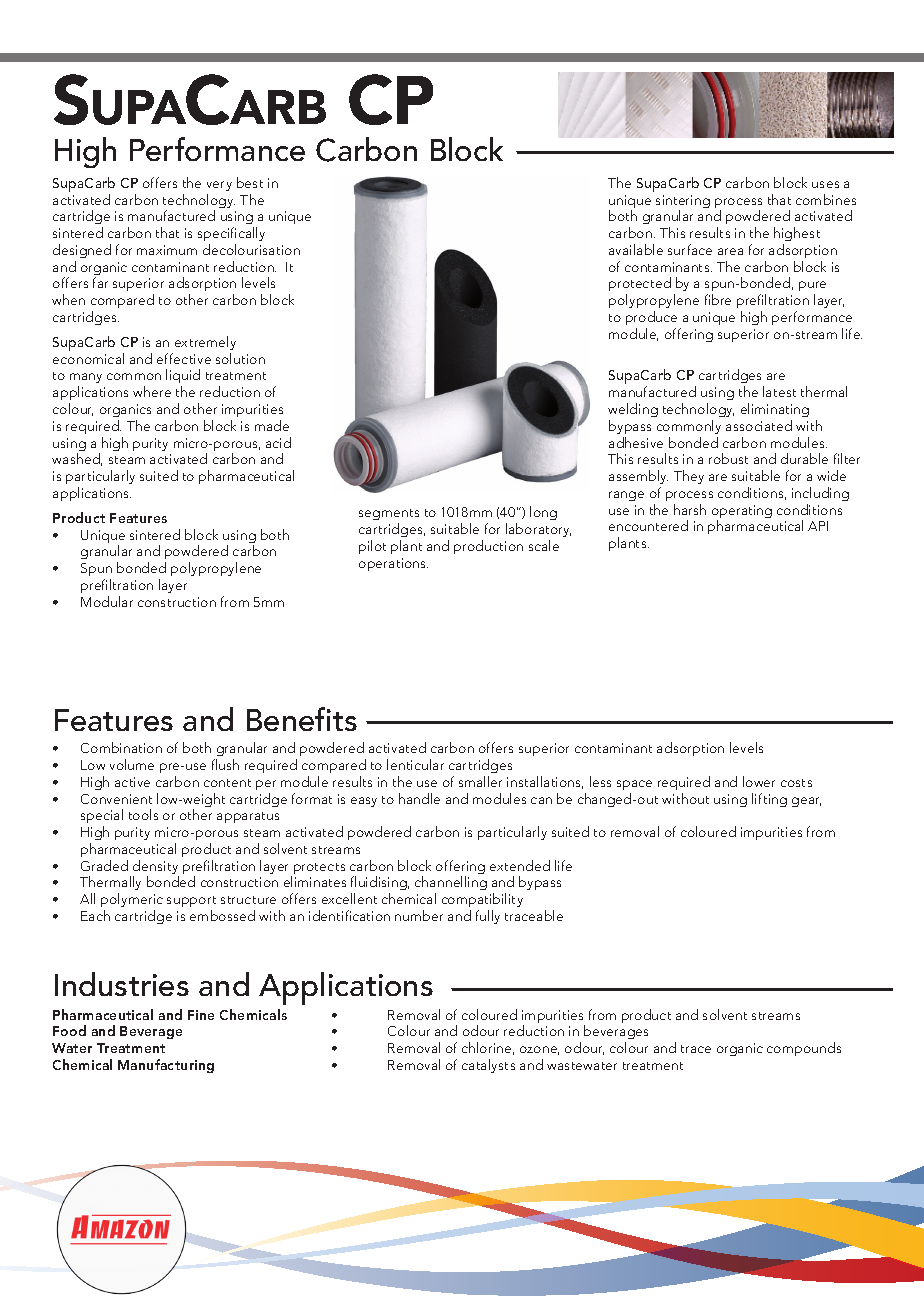 This screenshot has width=924, height=1308. What do you see at coordinates (818, 526) in the screenshot?
I see `API` at bounding box center [818, 526].
